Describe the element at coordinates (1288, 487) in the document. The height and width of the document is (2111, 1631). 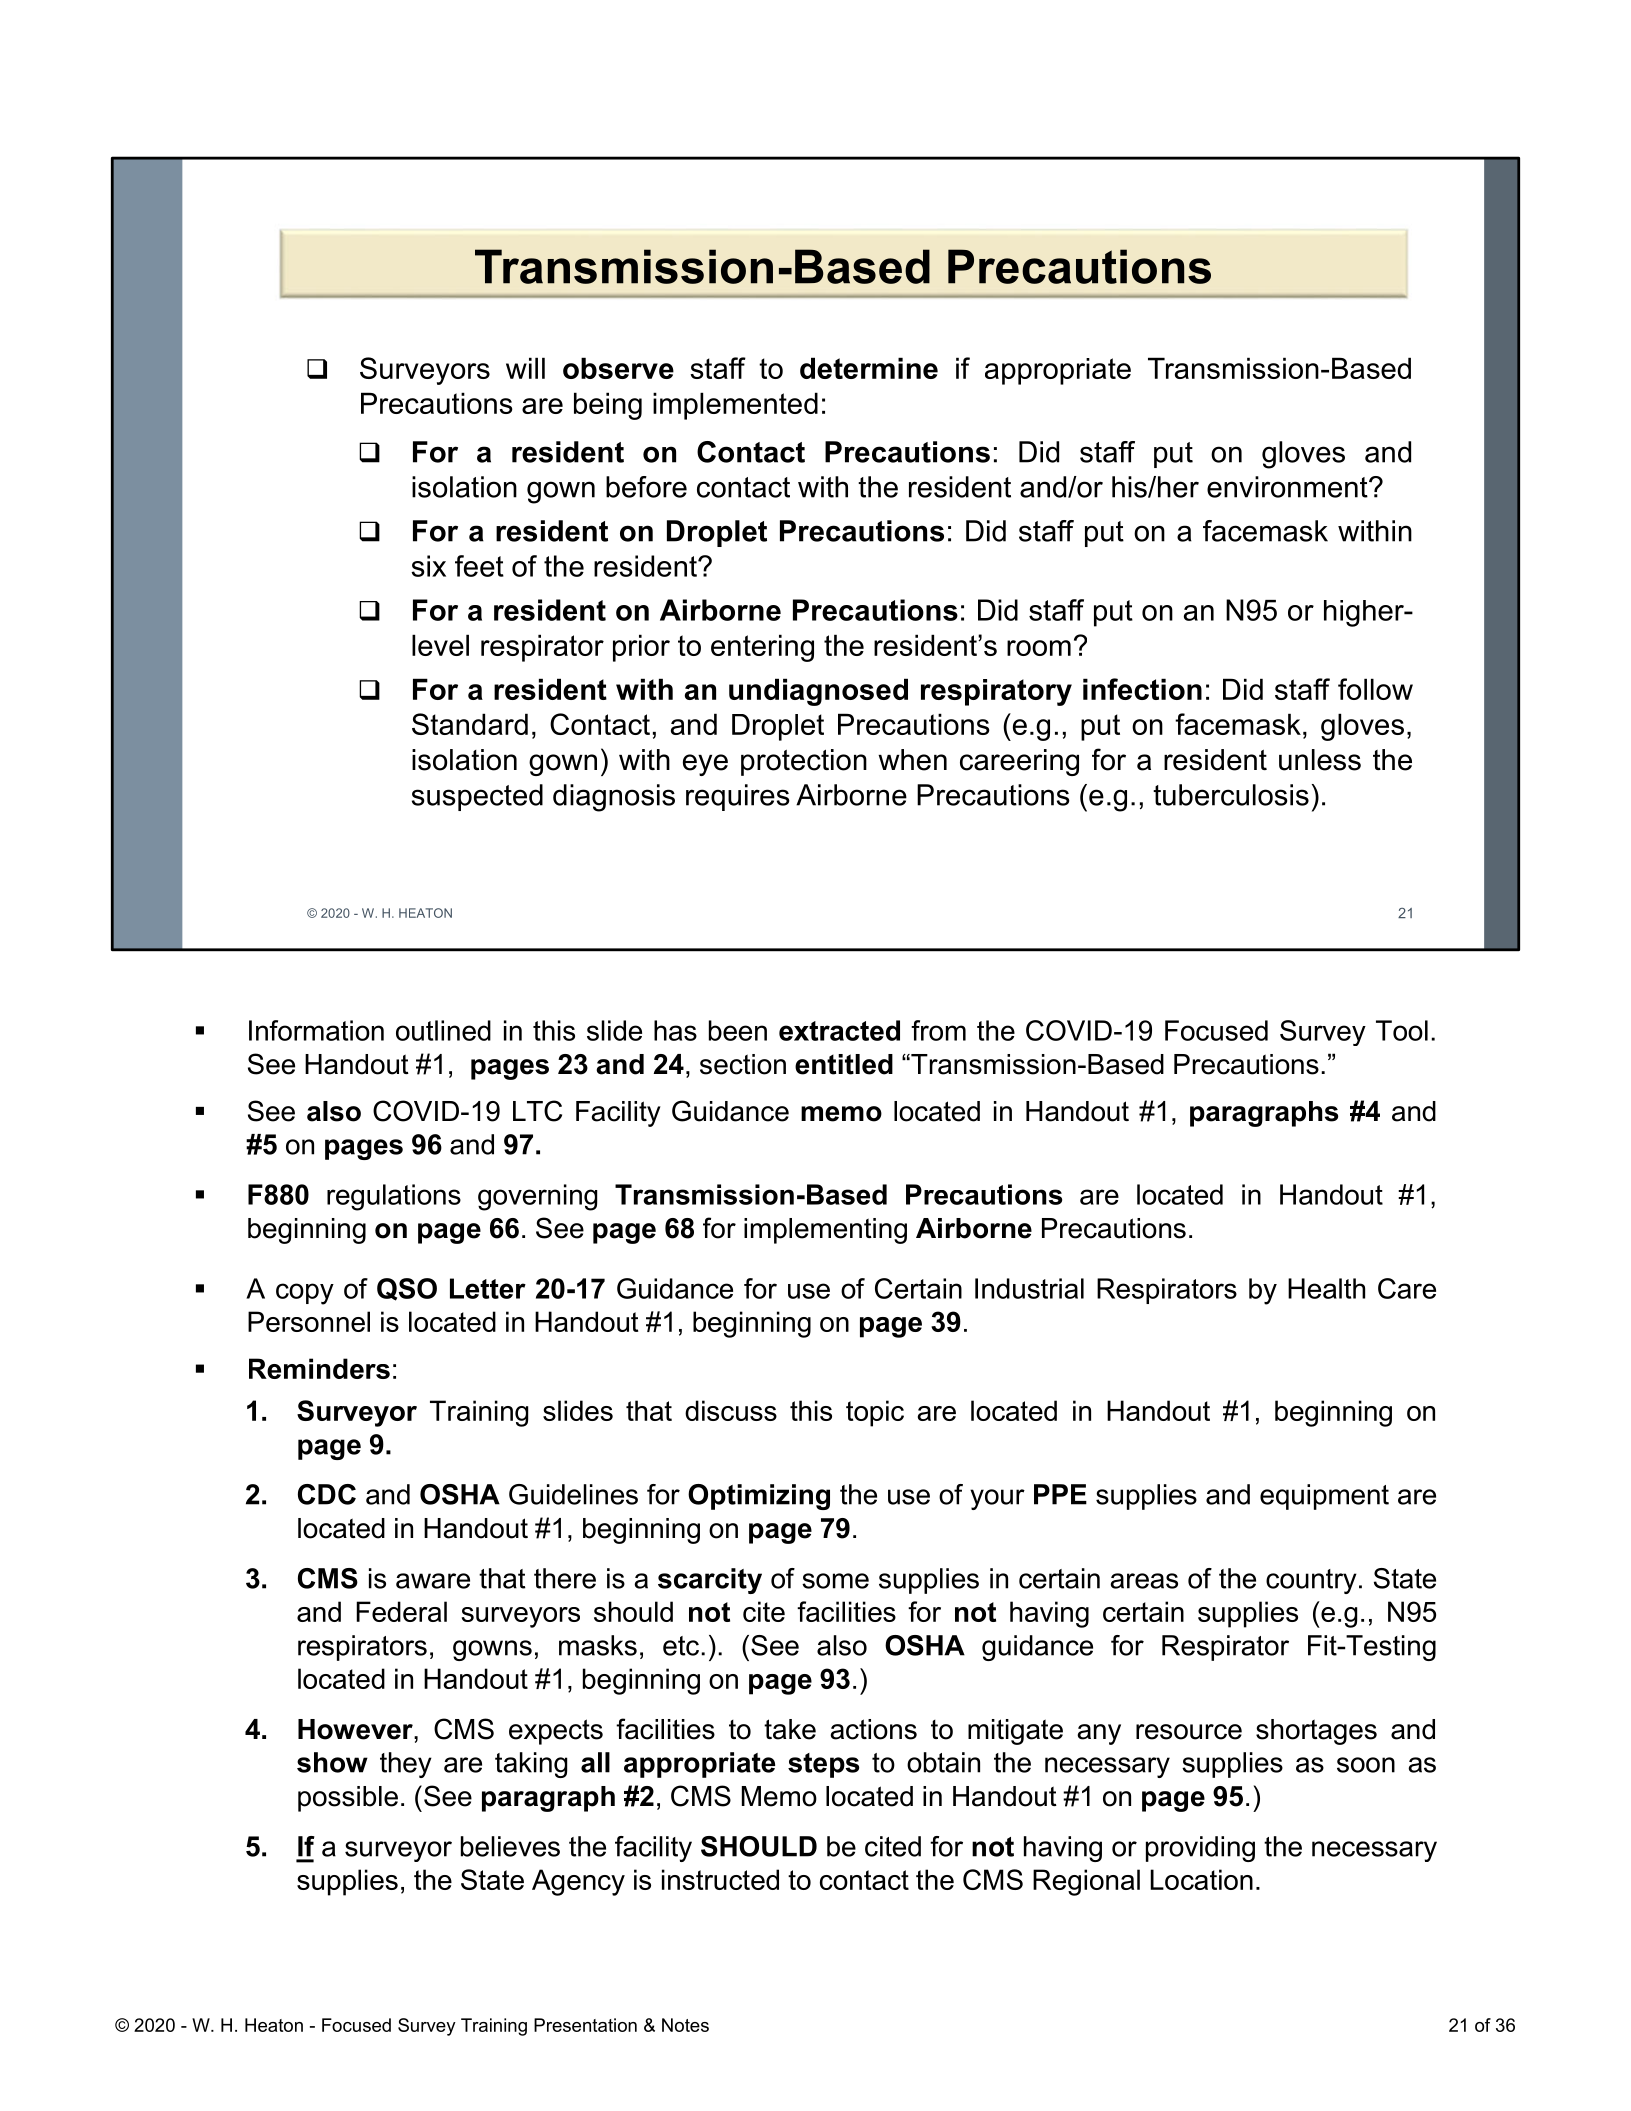
I see `environment` at that location.
